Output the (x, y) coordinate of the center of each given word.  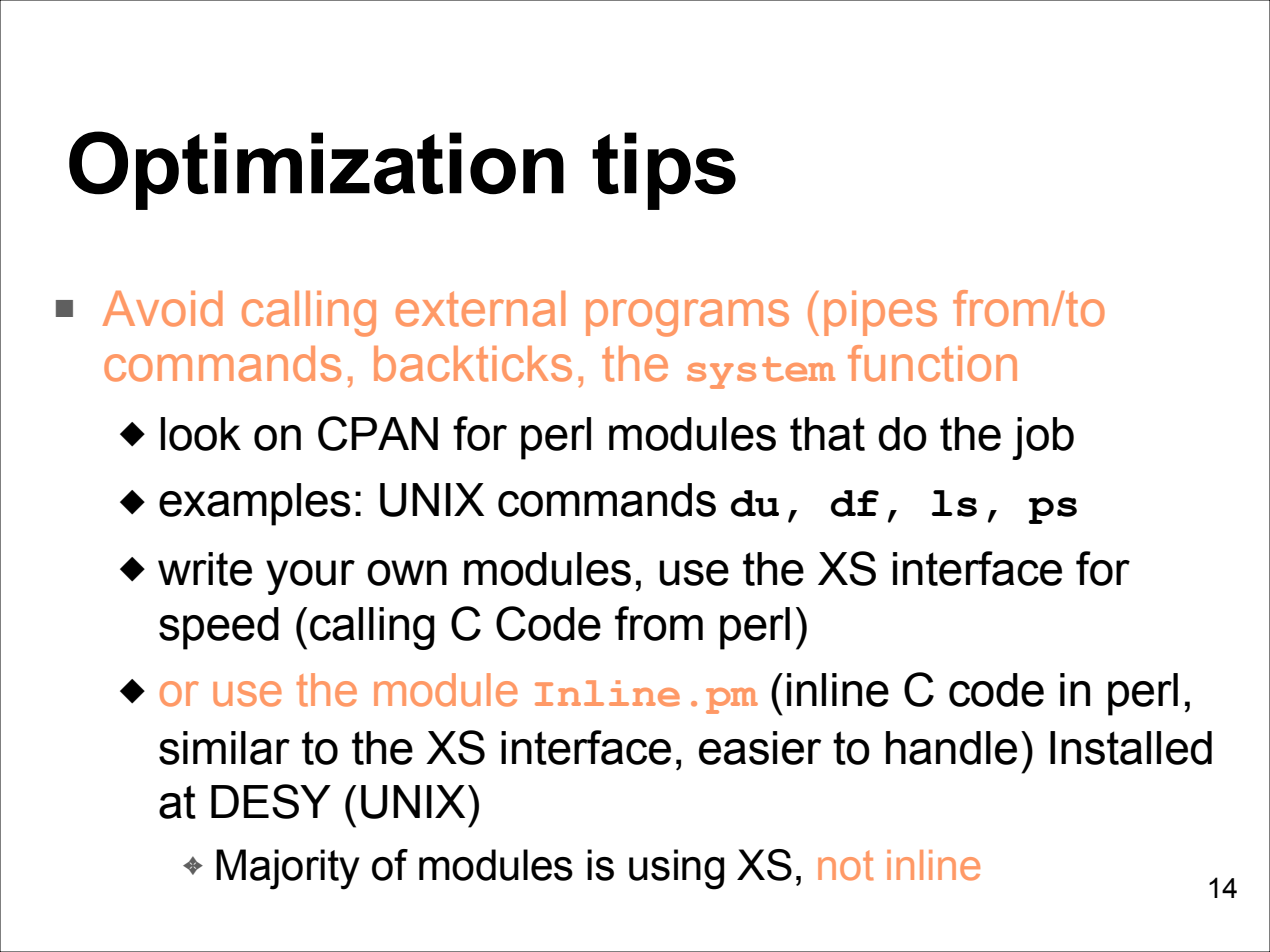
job (1043, 438)
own (407, 573)
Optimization (316, 170)
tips (664, 171)
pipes (880, 313)
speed (219, 628)
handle (951, 748)
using (676, 869)
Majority (288, 869)
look (201, 434)
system (761, 373)
